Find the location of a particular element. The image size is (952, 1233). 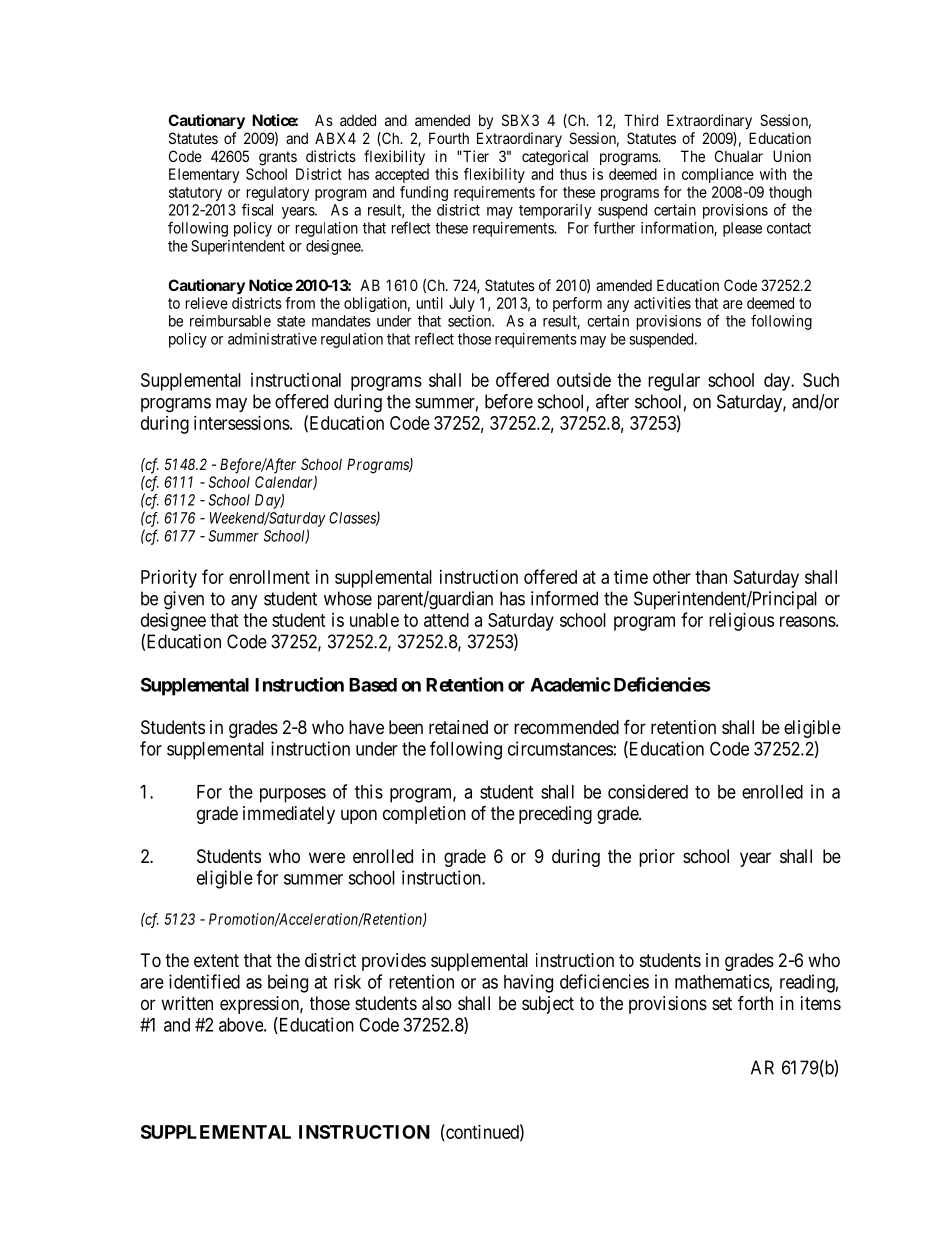

July is located at coordinates (462, 304).
